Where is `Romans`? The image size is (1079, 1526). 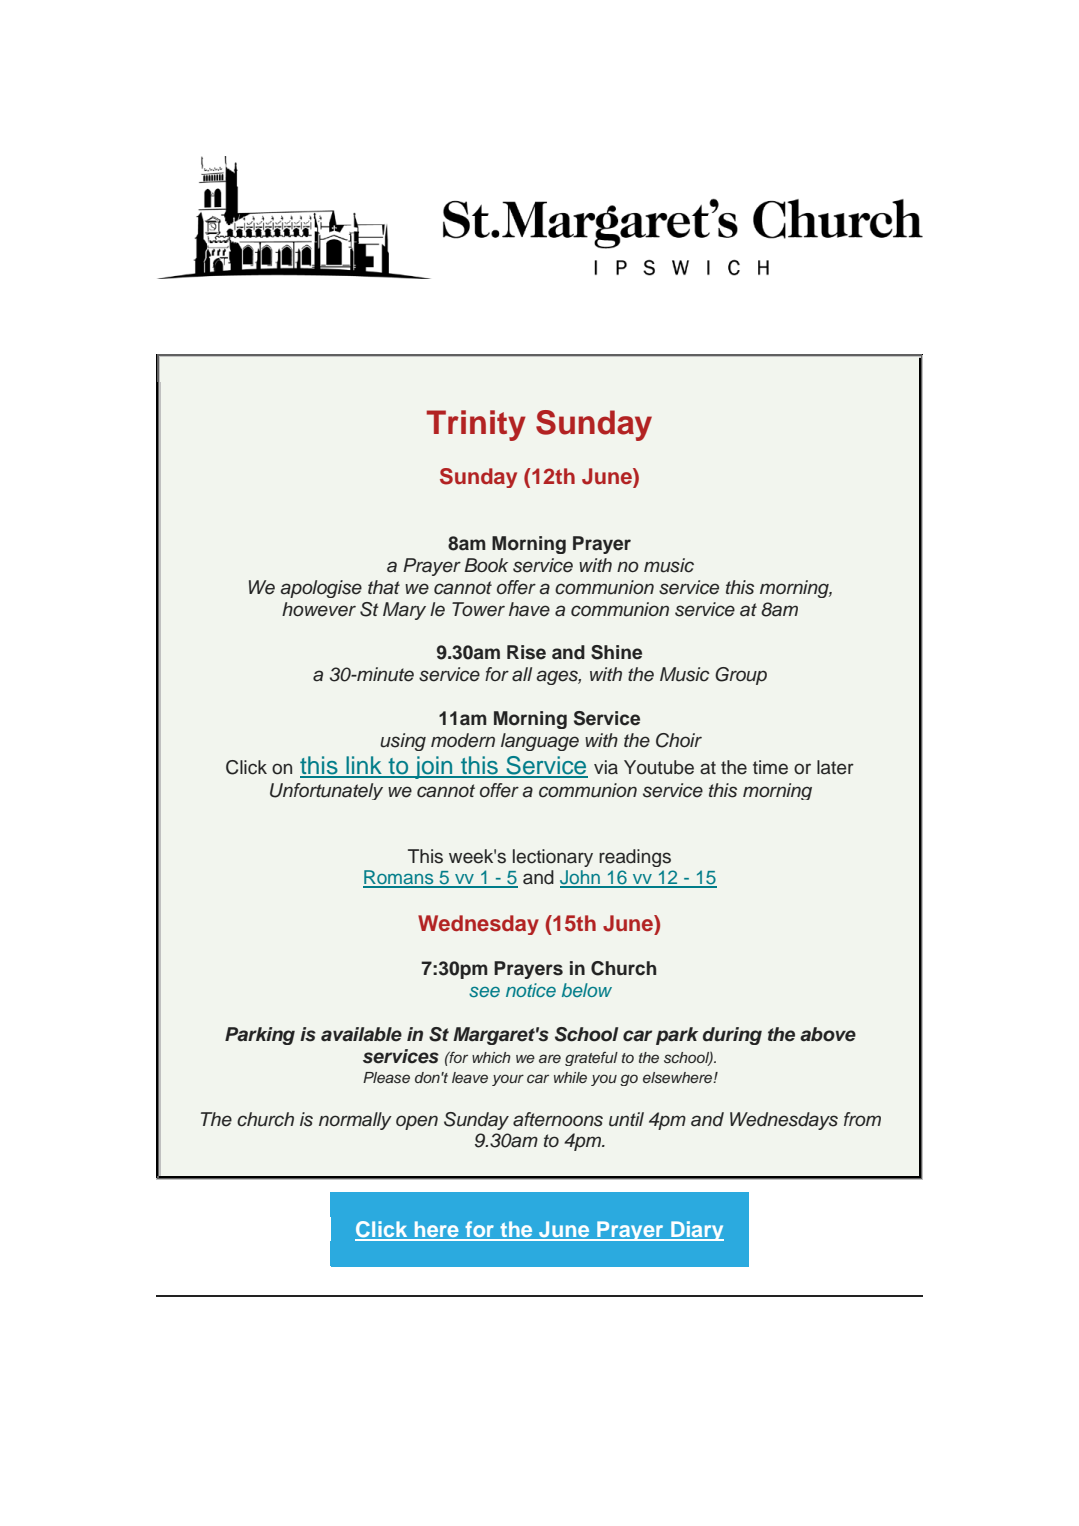
Romans is located at coordinates (399, 878).
